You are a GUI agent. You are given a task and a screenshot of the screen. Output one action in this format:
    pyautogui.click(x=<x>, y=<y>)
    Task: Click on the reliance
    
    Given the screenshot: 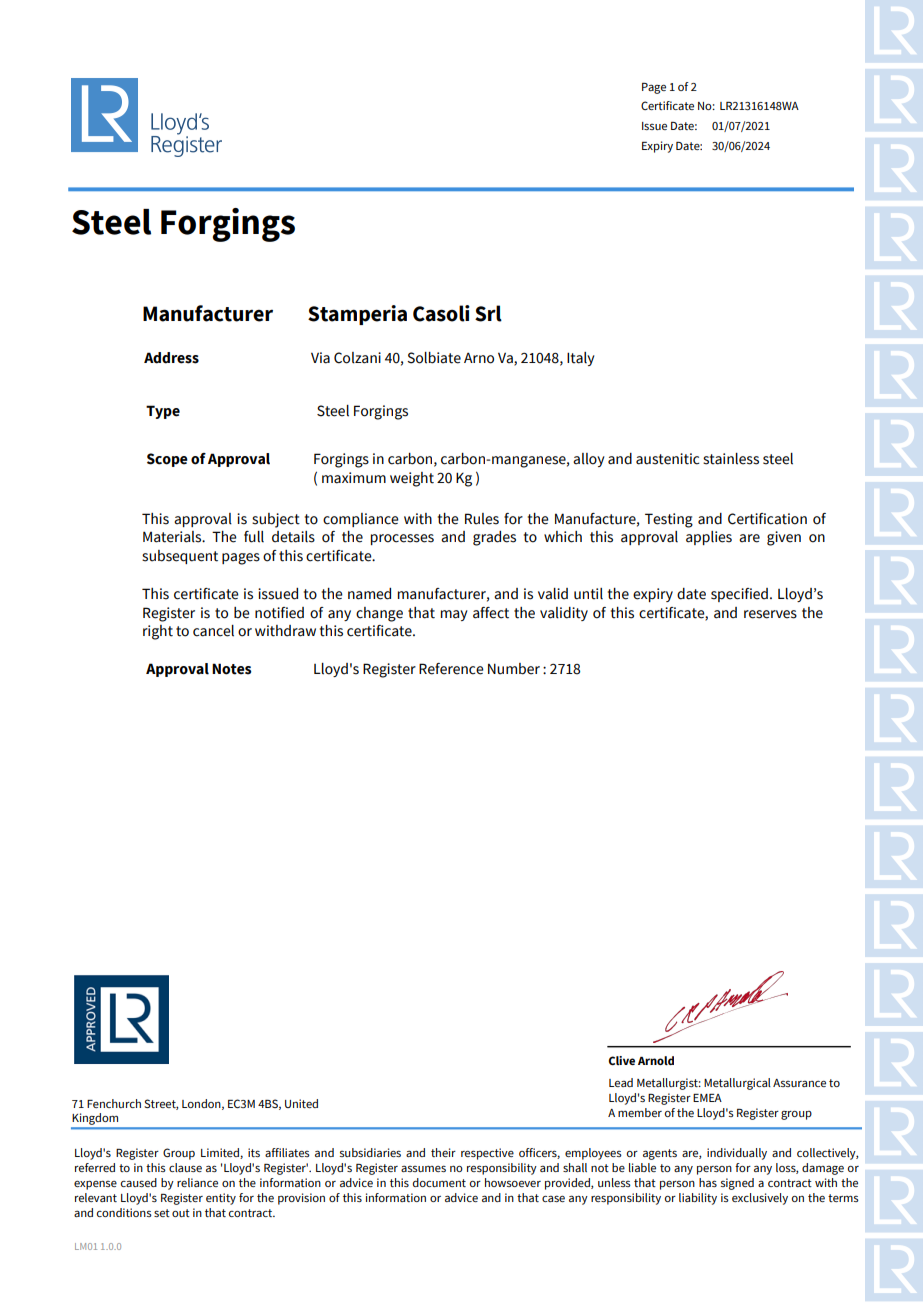 What is the action you would take?
    pyautogui.click(x=197, y=1182)
